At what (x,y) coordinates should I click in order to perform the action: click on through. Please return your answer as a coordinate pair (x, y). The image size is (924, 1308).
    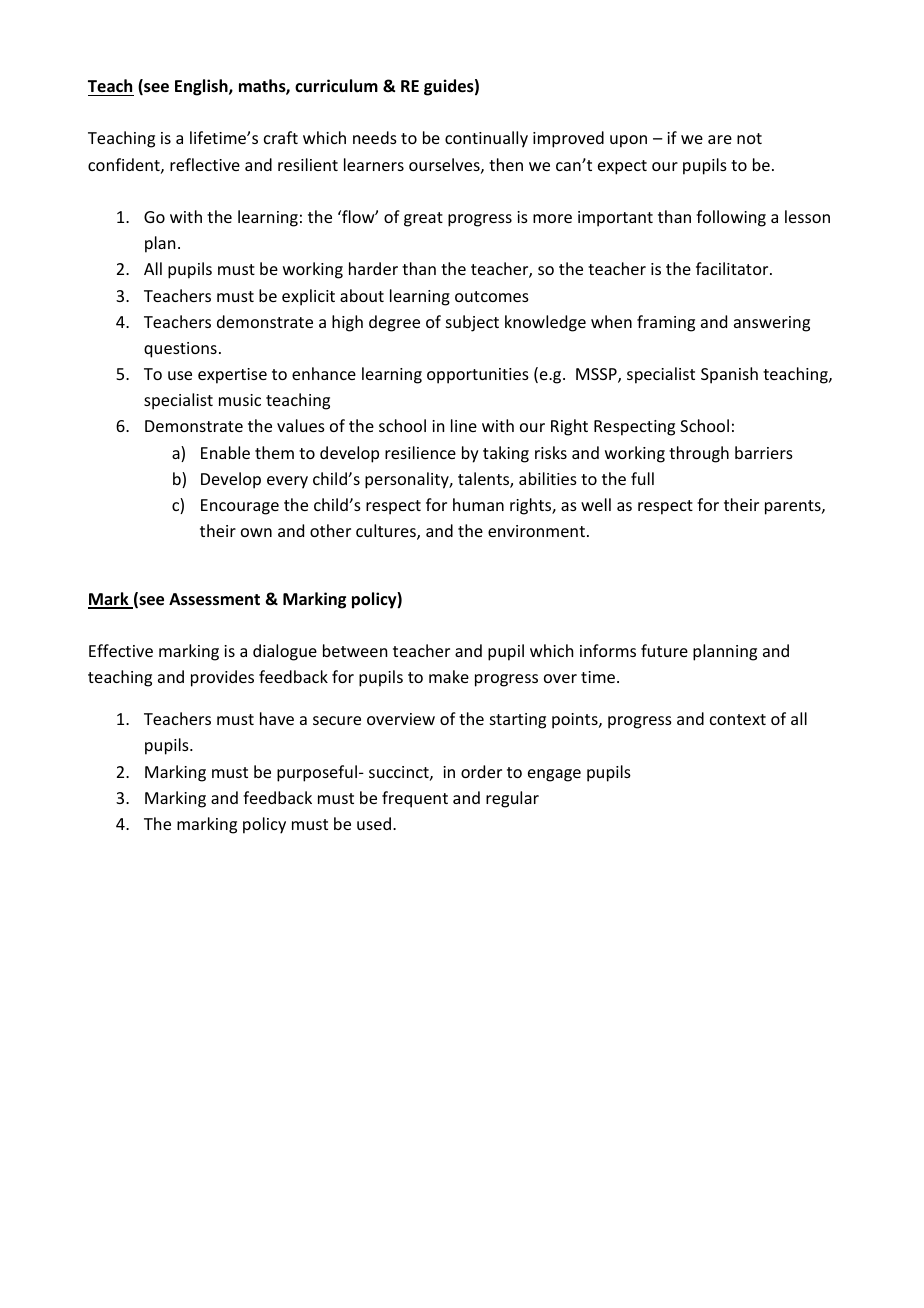
    Looking at the image, I should click on (699, 454).
